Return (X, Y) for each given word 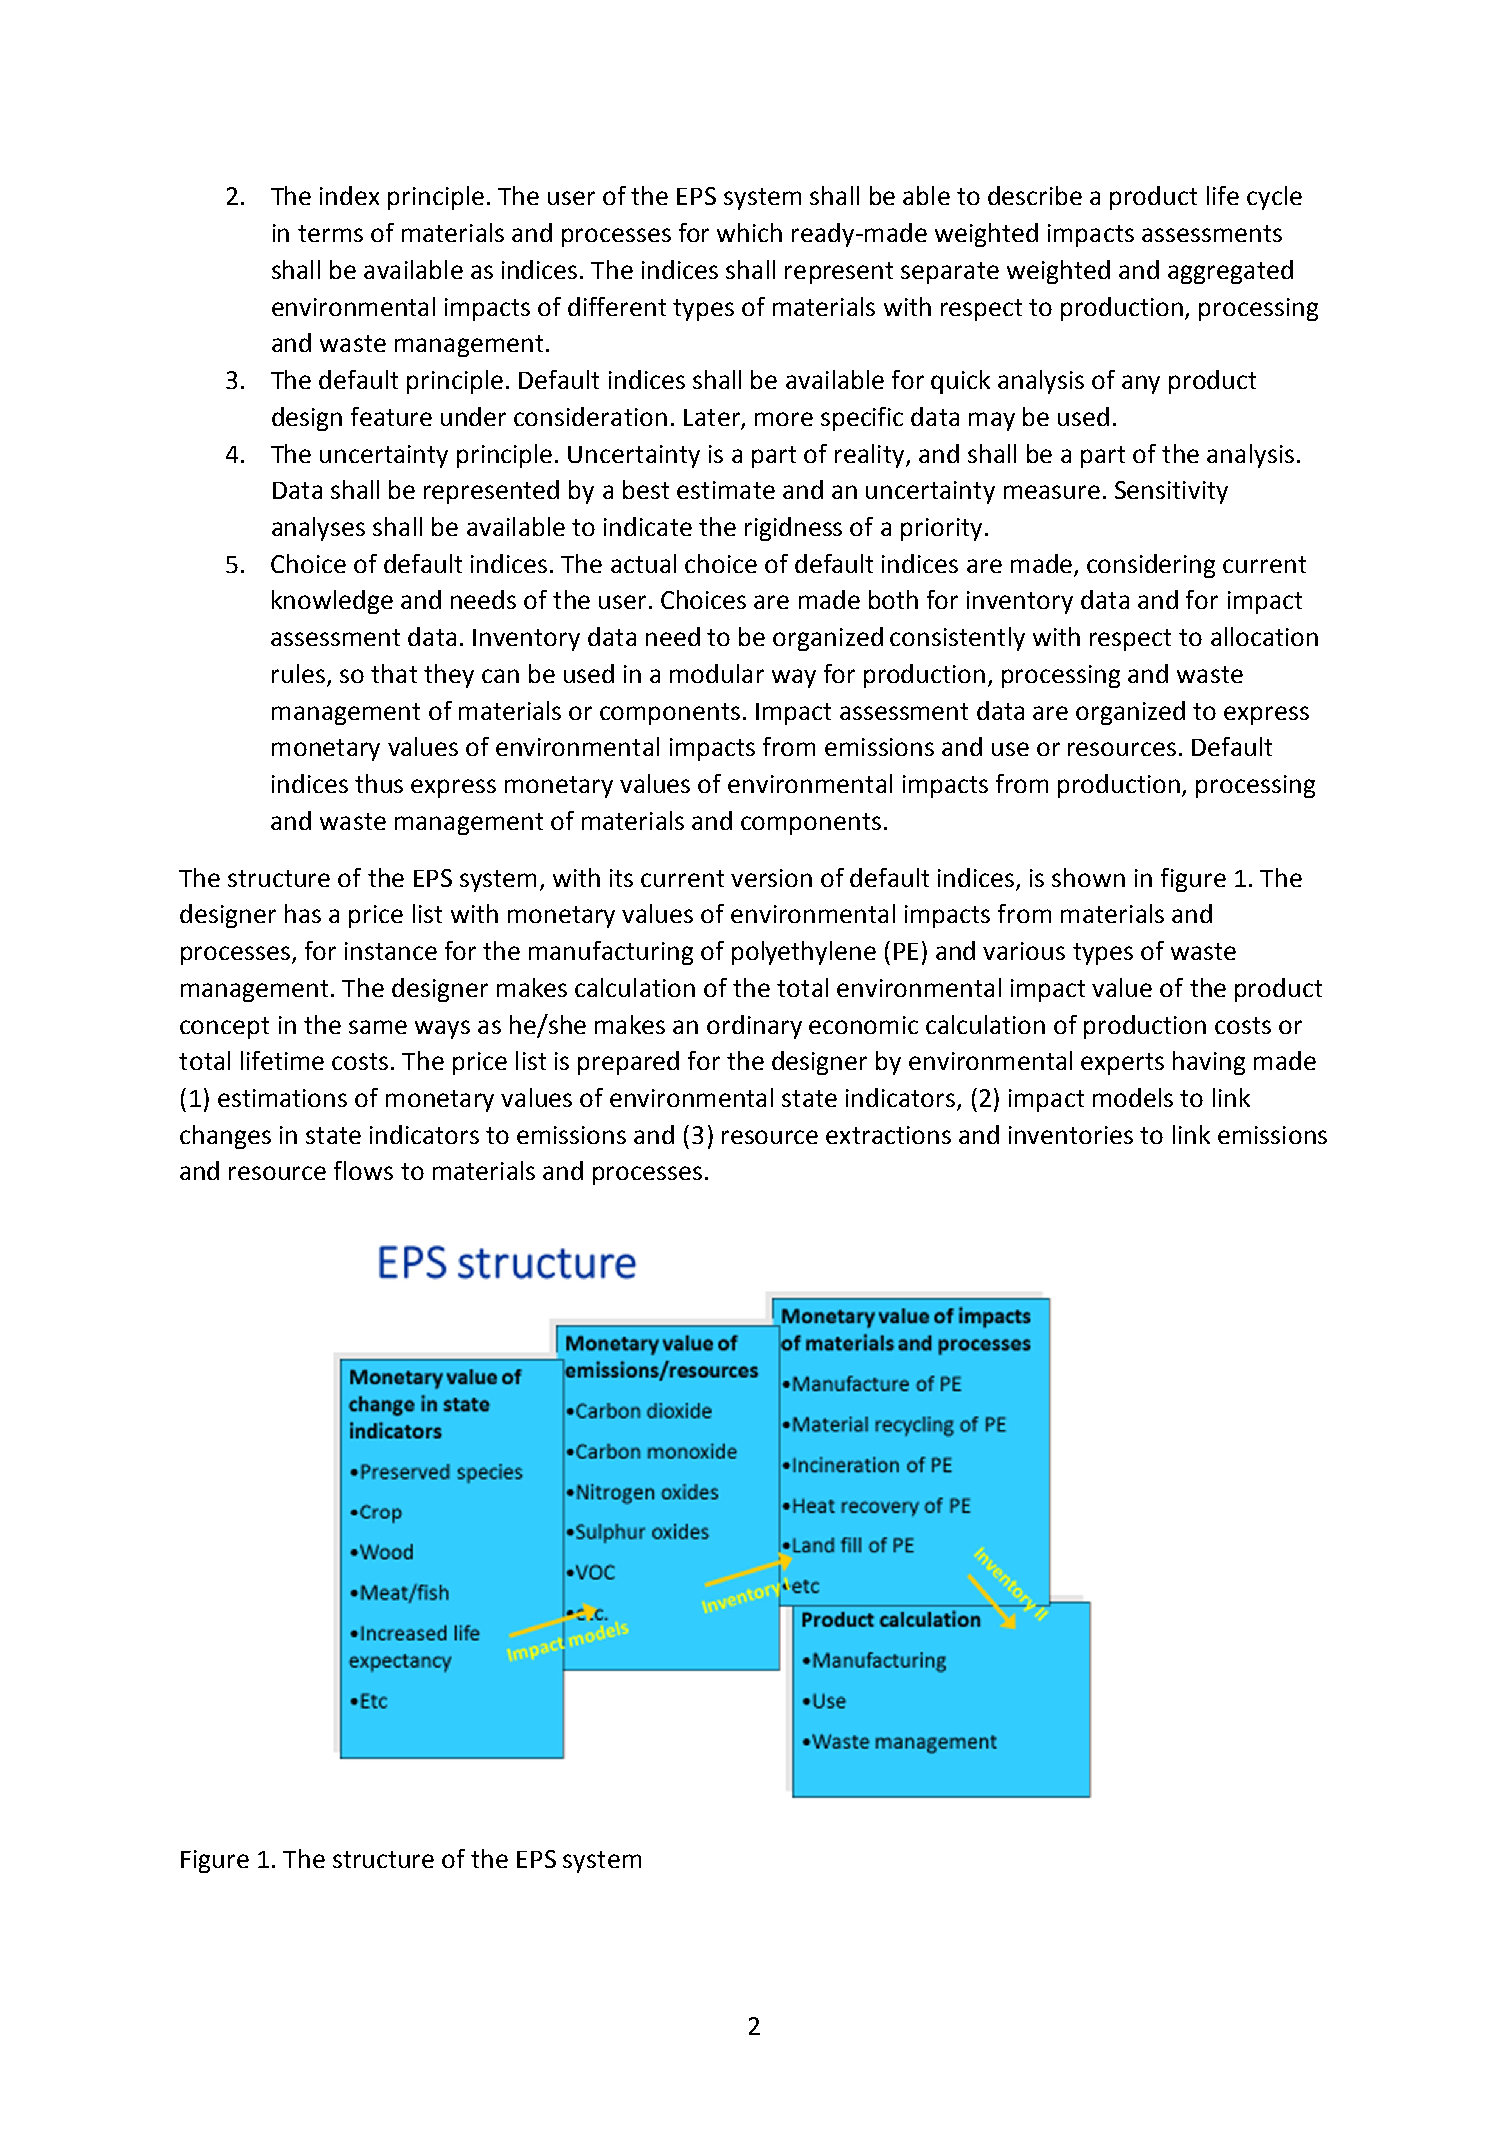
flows (363, 1170)
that (394, 673)
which (749, 232)
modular (717, 673)
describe (1035, 195)
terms (330, 233)
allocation (1264, 636)
